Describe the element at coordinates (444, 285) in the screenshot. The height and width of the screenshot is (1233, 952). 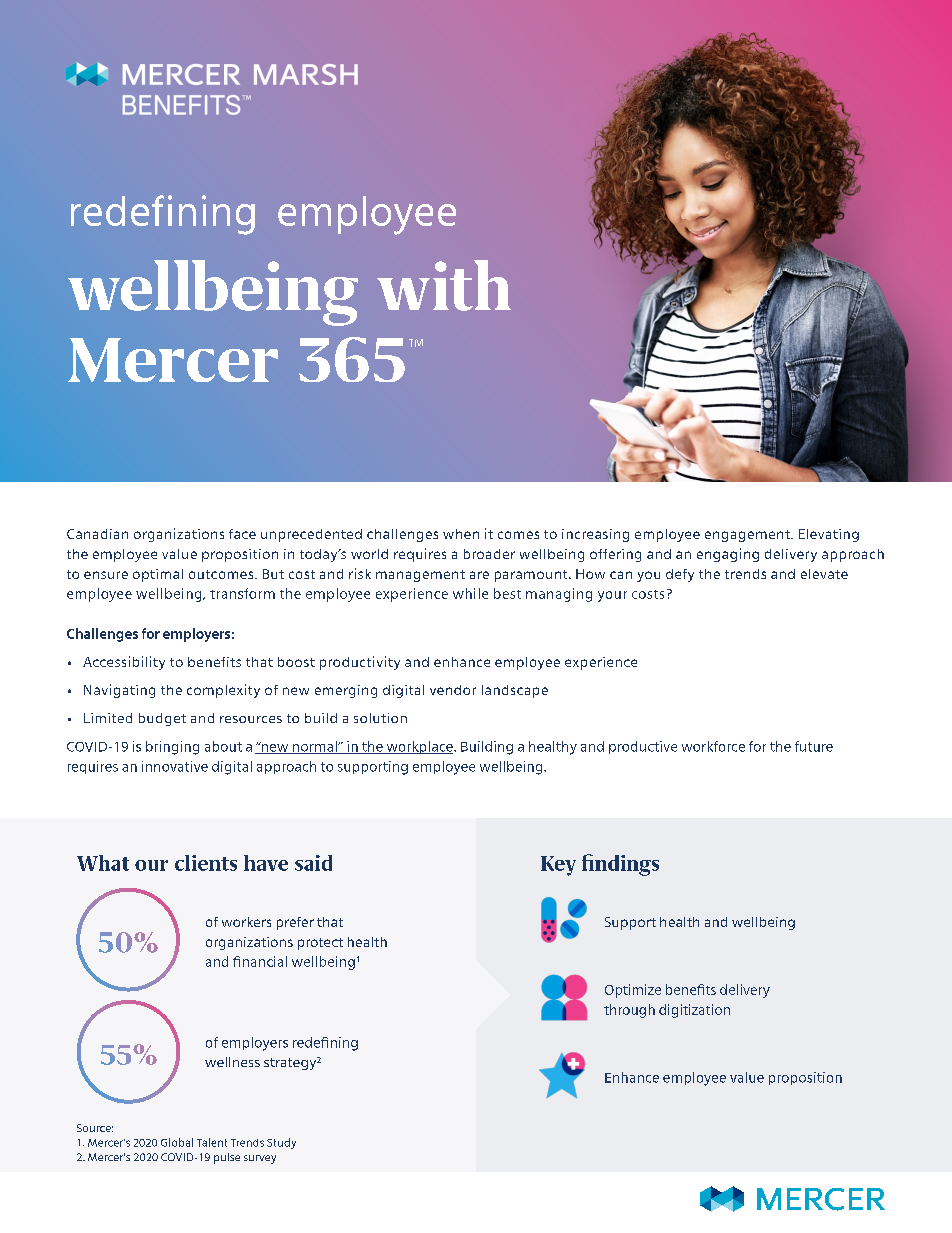
I see `with` at that location.
